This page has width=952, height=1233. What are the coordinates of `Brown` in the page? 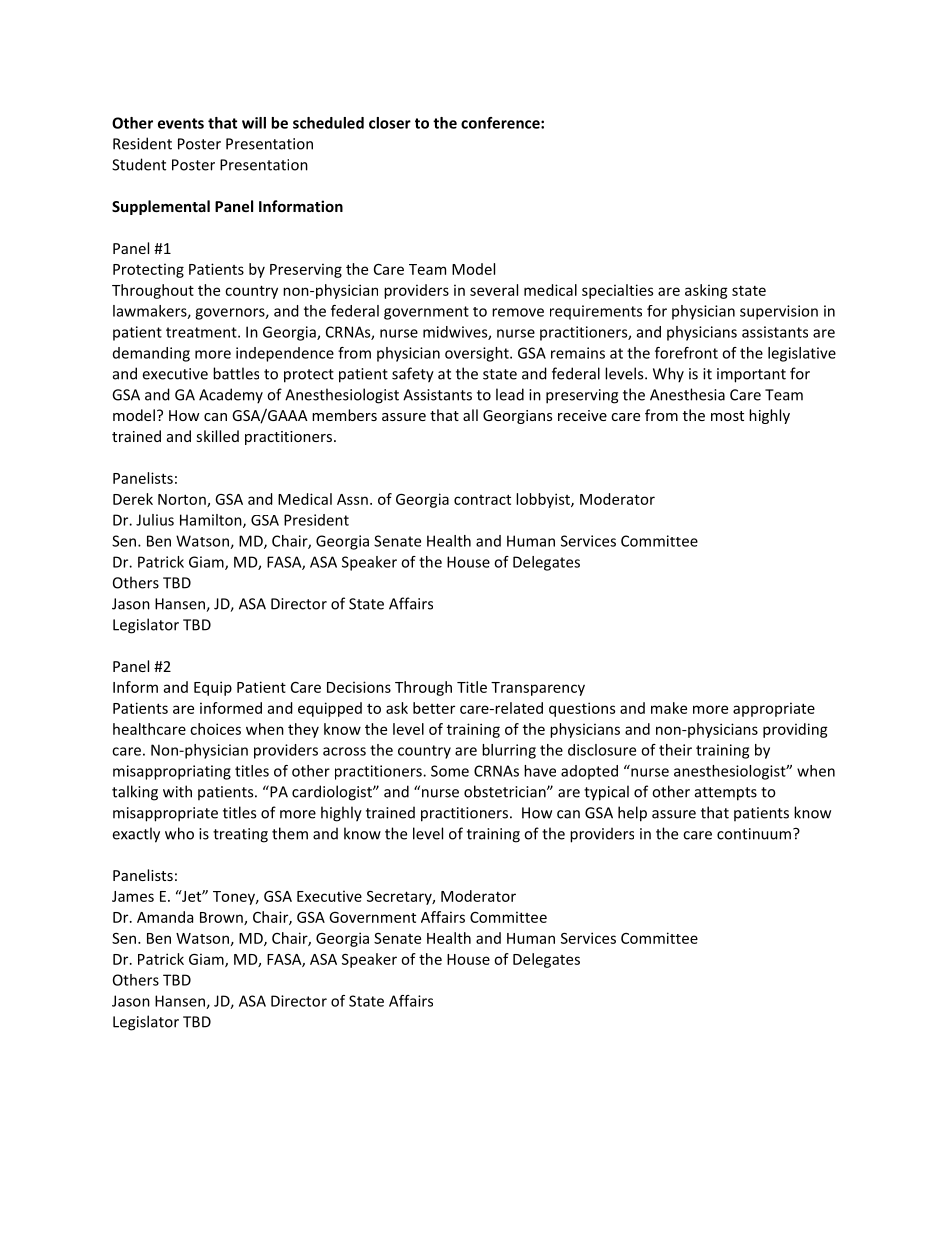 It's located at (222, 918).
